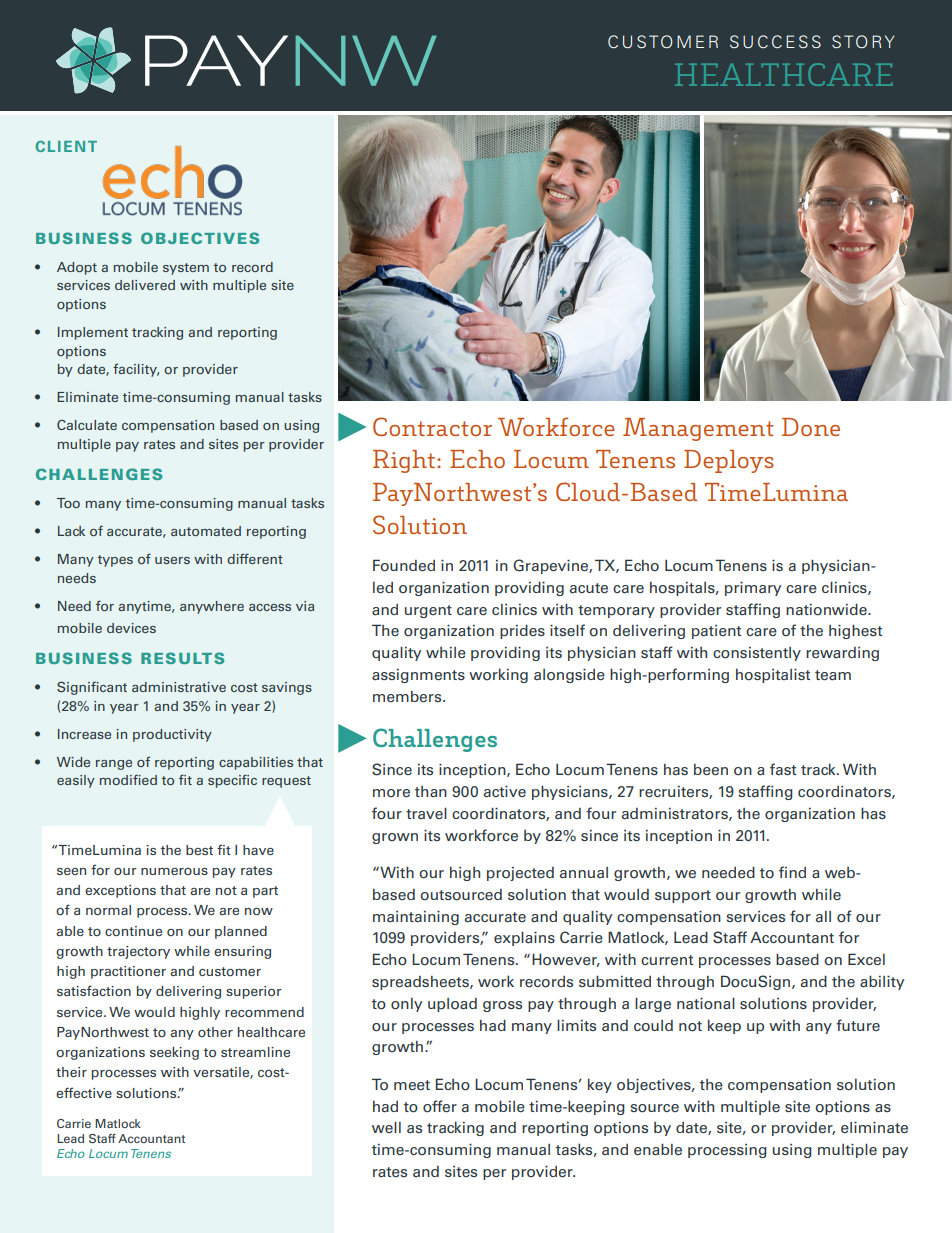 The image size is (952, 1233). Describe the element at coordinates (66, 146) in the page. I see `CLIENT` at that location.
